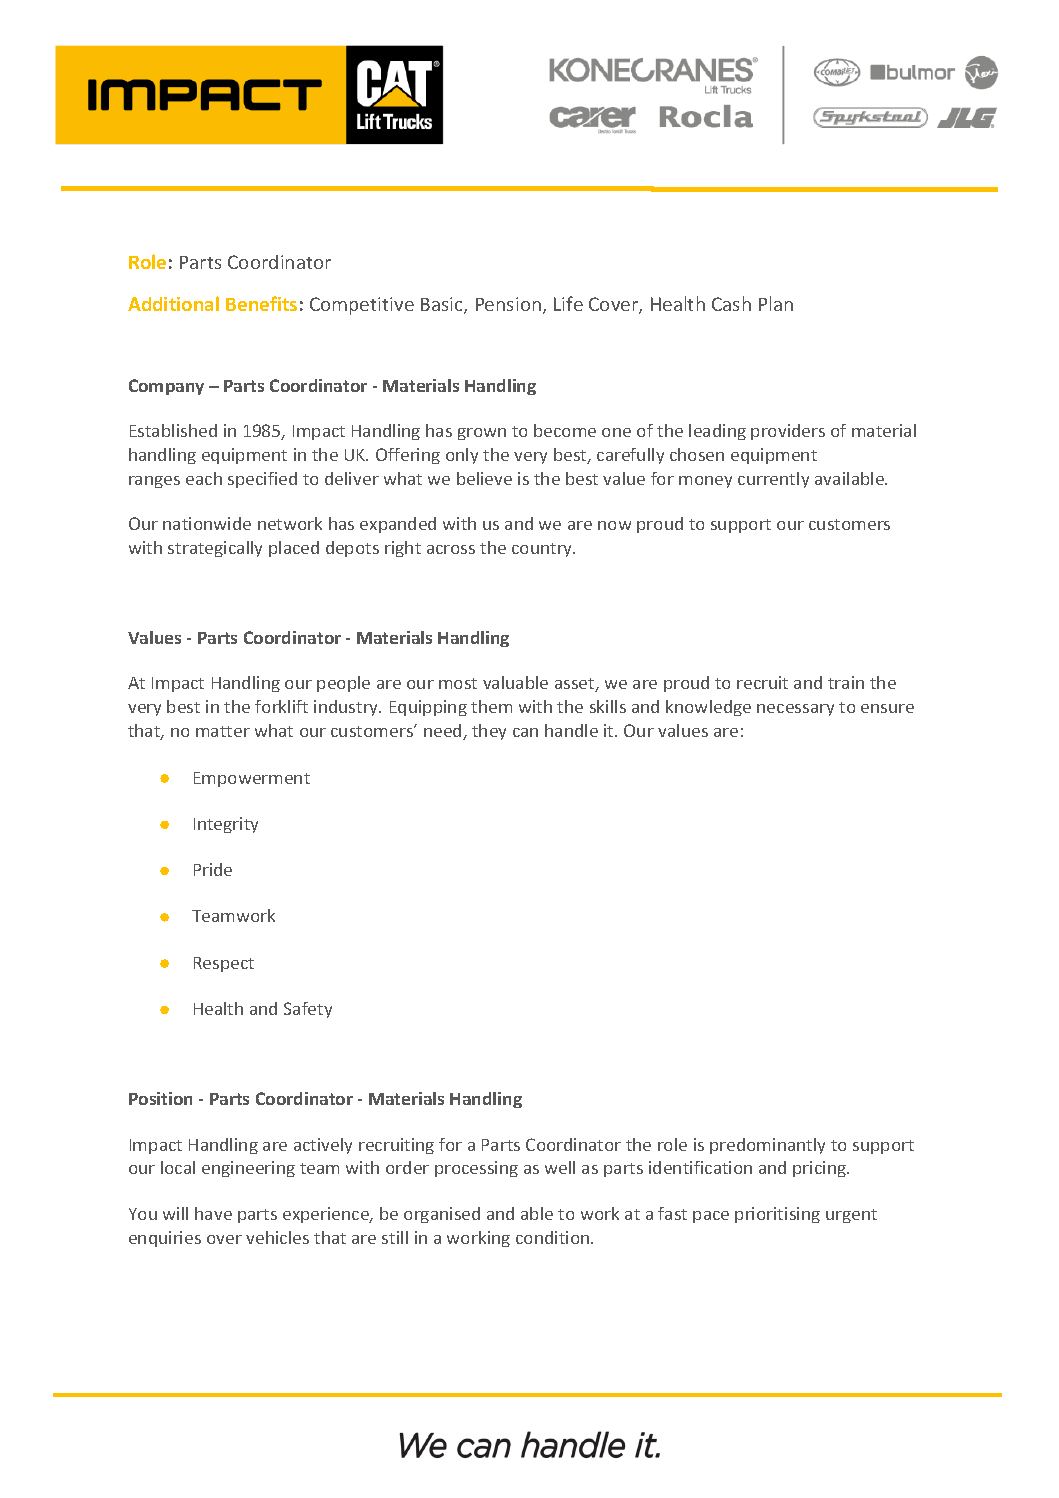 This image has height=1498, width=1059. I want to click on Respect, so click(224, 964).
